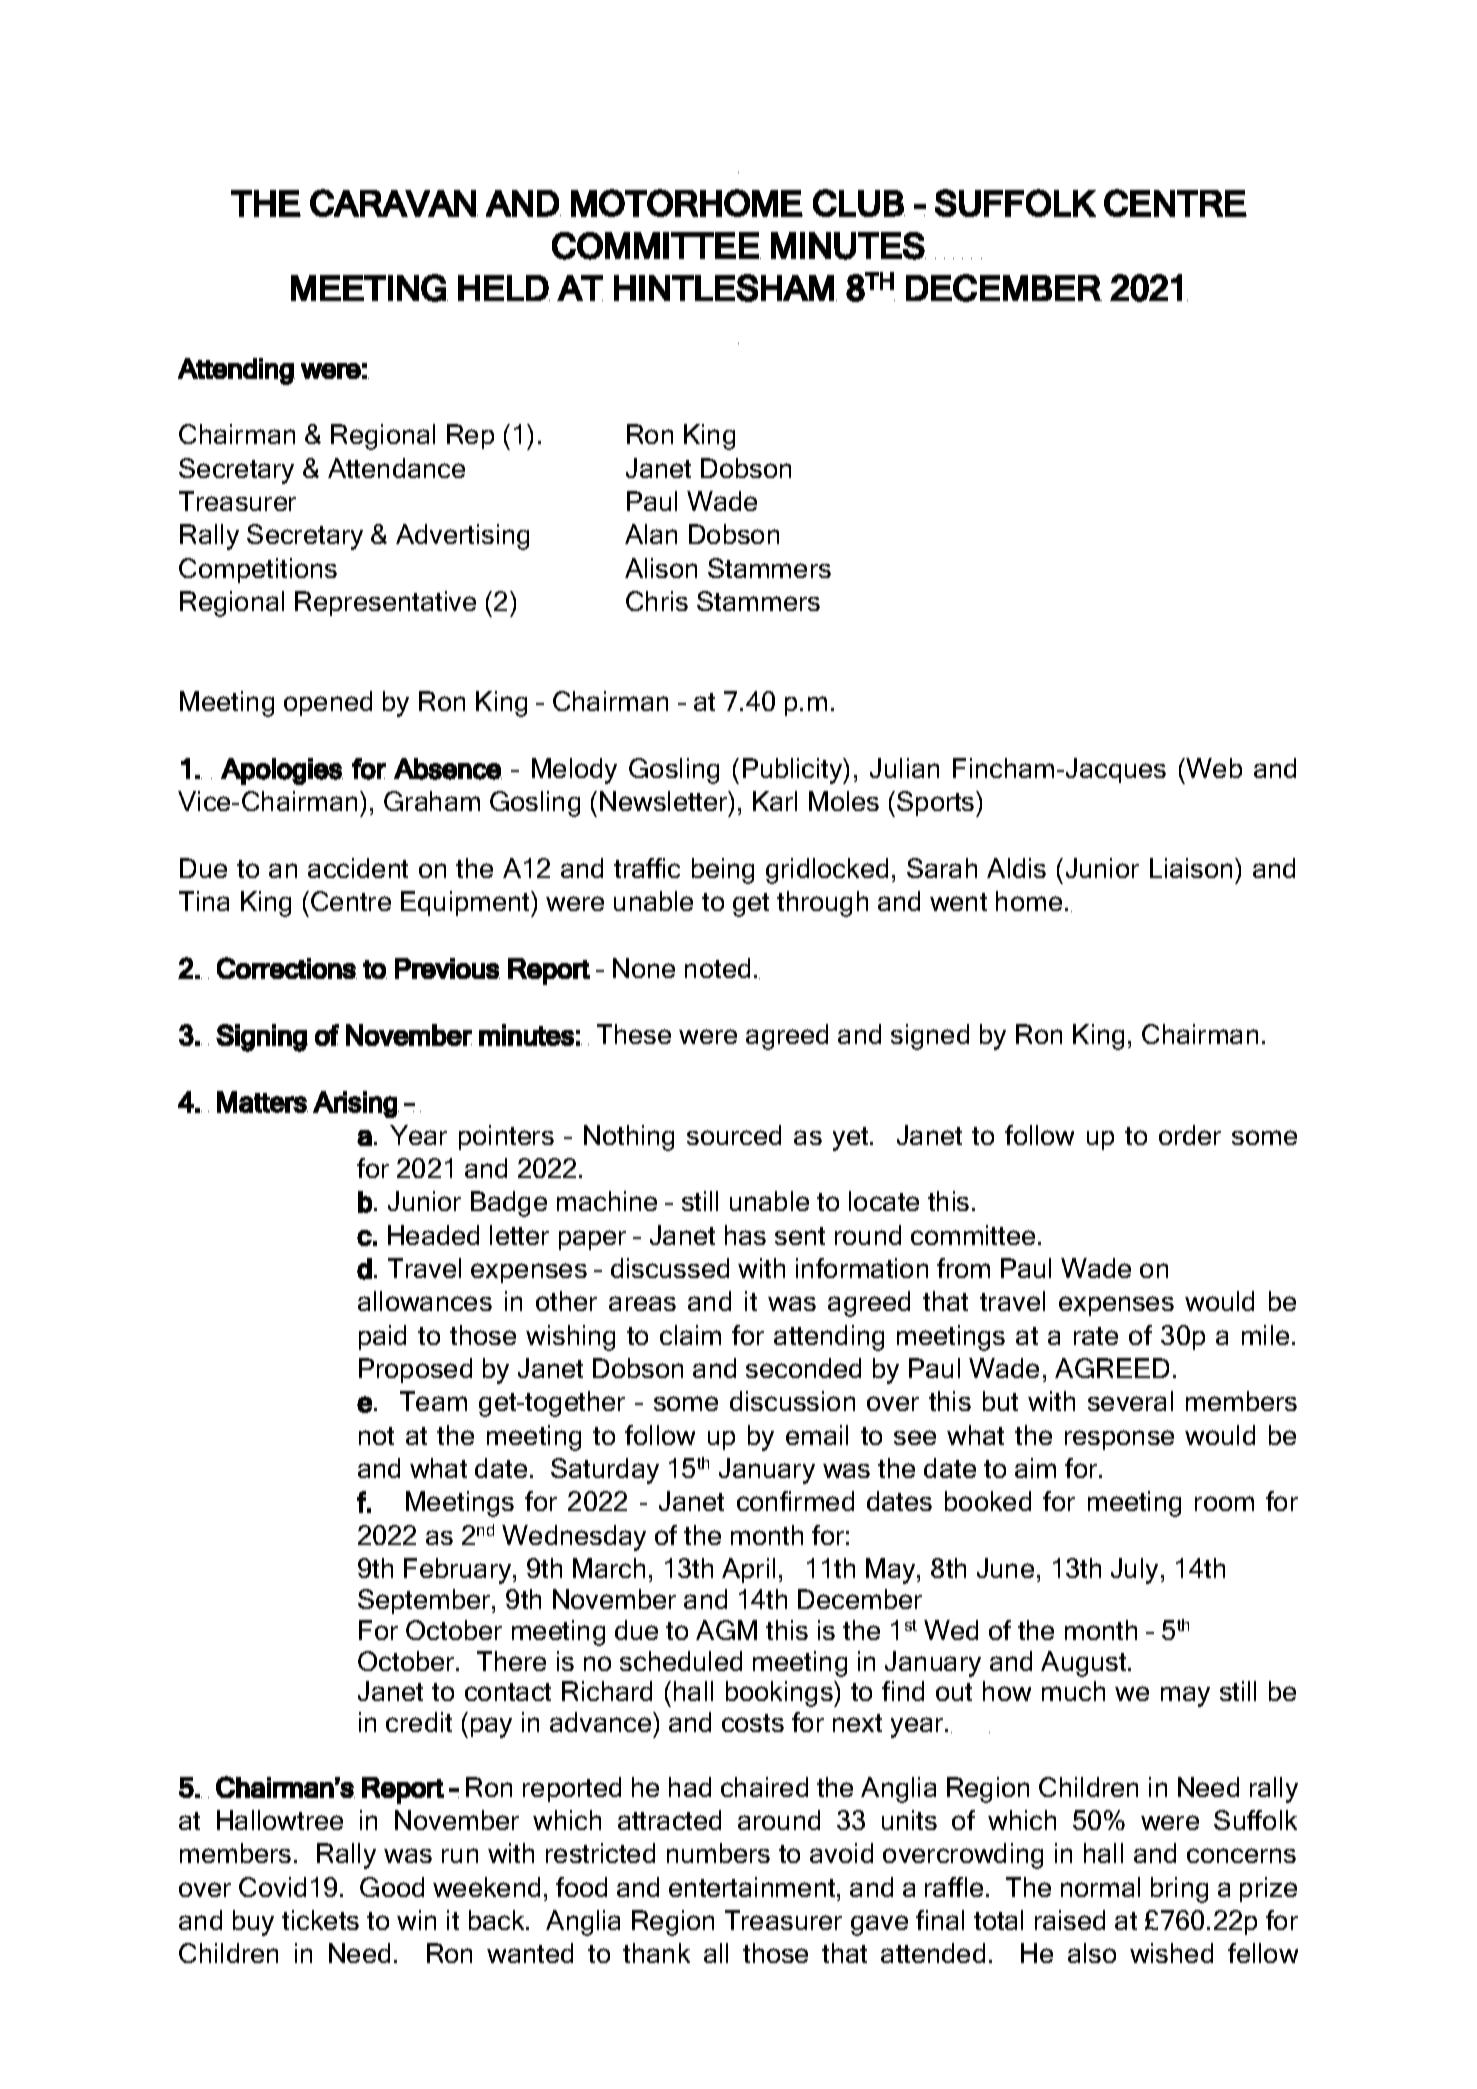 This screenshot has width=1477, height=2089. Describe the element at coordinates (382, 1337) in the screenshot. I see `paid` at that location.
